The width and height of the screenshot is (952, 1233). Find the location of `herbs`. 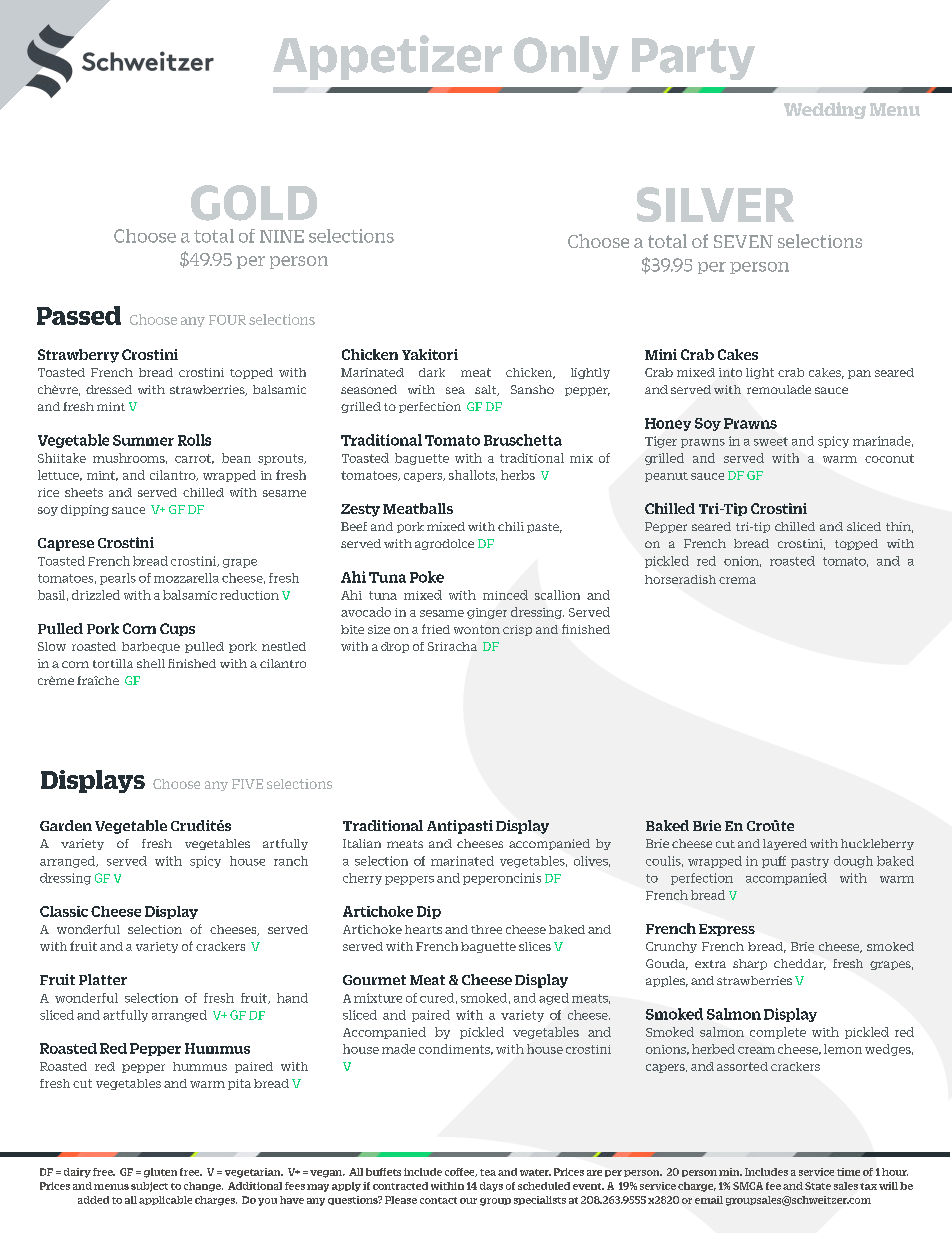

herbs is located at coordinates (518, 475).
